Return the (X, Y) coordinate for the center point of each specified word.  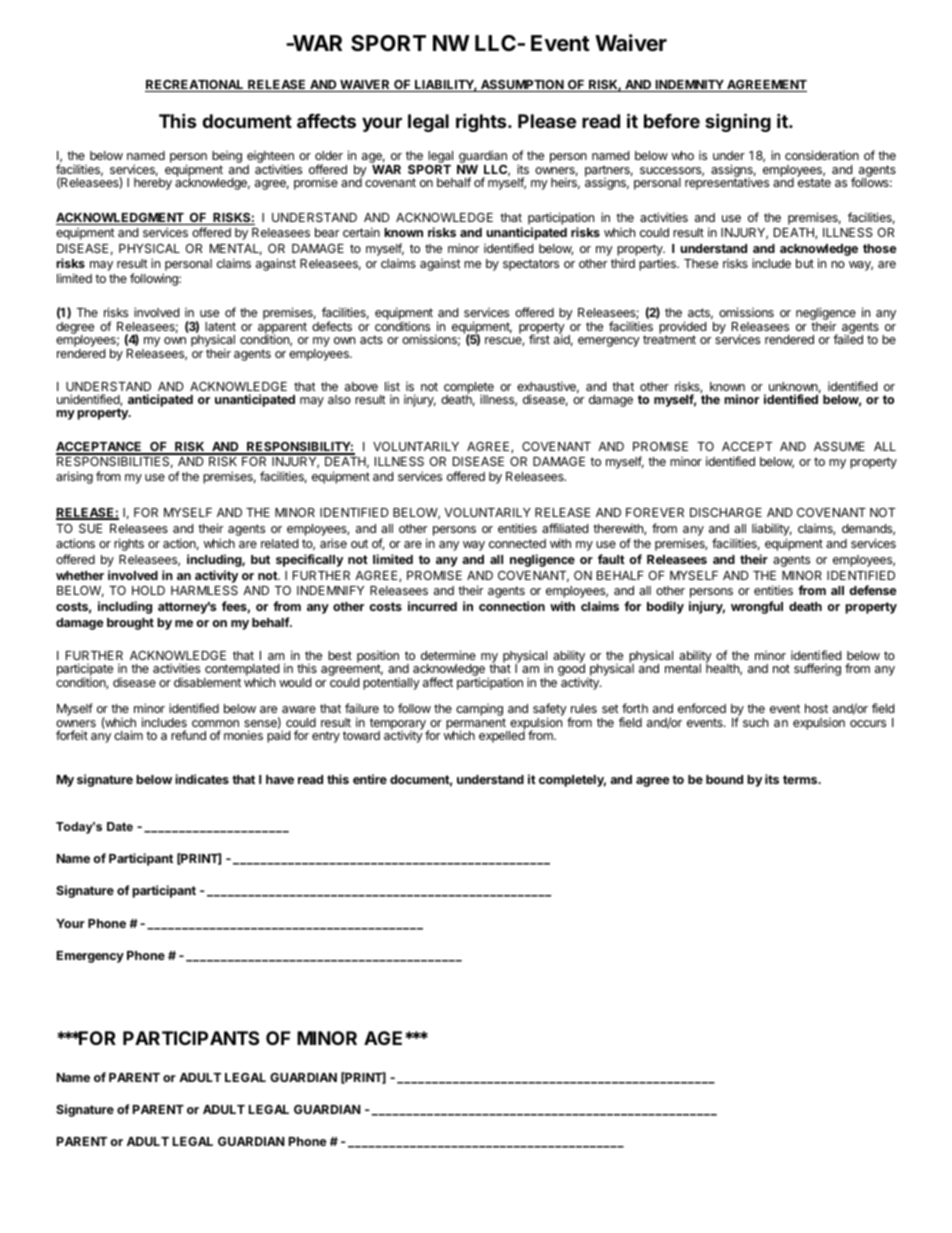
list (392, 386)
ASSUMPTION (522, 86)
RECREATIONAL (195, 86)
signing (738, 122)
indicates (202, 779)
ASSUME (839, 446)
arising (74, 477)
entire (370, 779)
